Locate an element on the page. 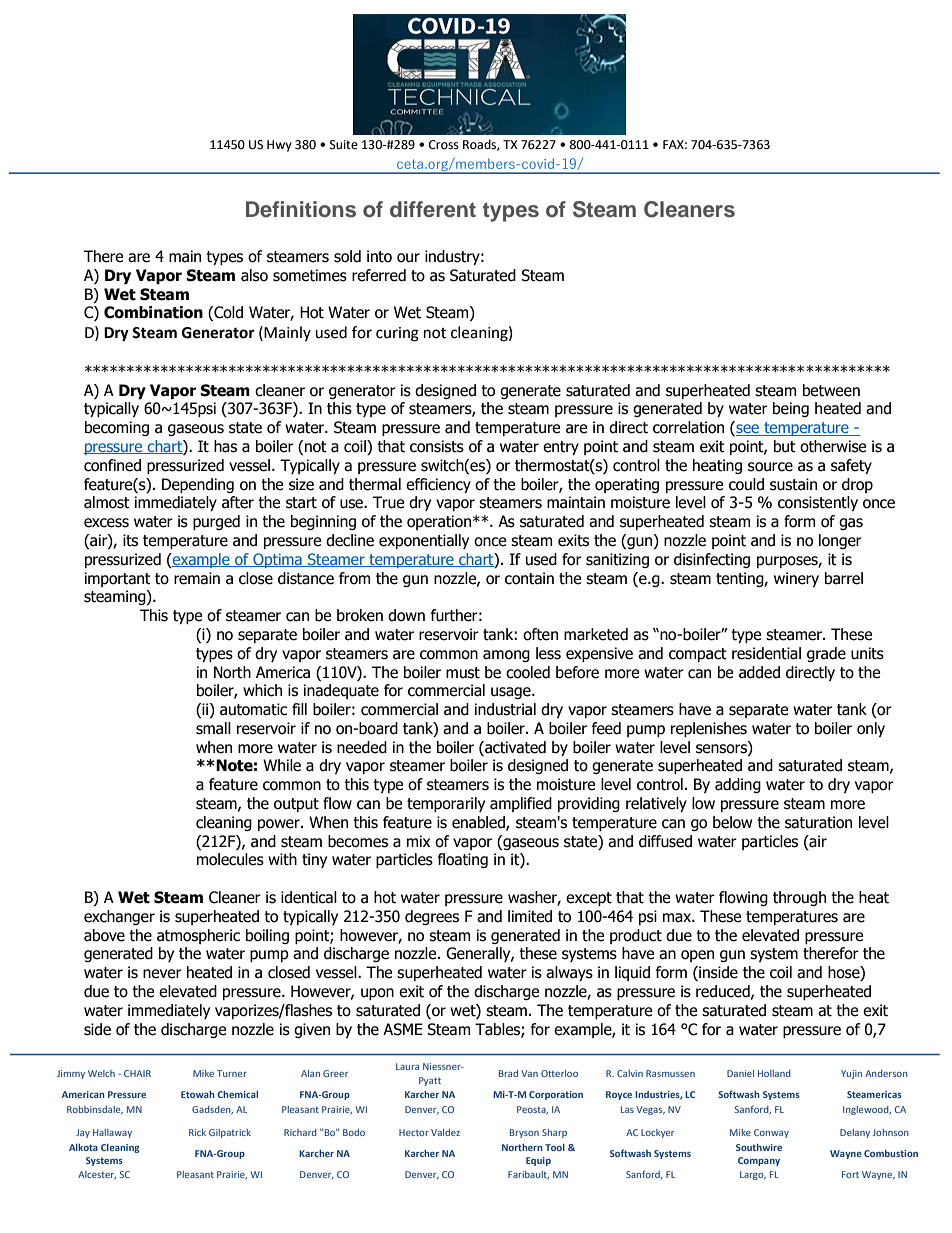 Image resolution: width=952 pixels, height=1233 pixels. between is located at coordinates (831, 390).
